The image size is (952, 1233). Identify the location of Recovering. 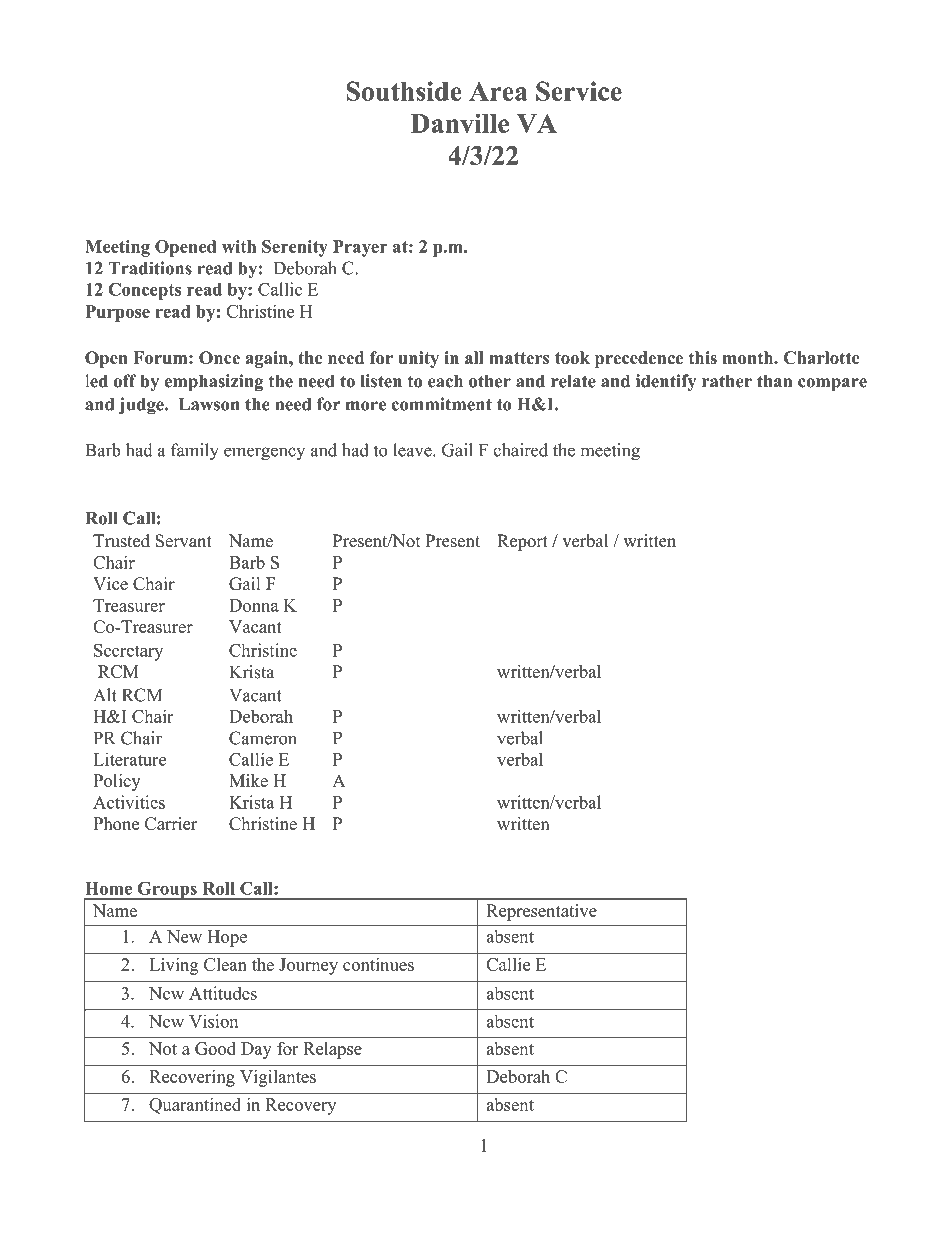
(192, 1078).
